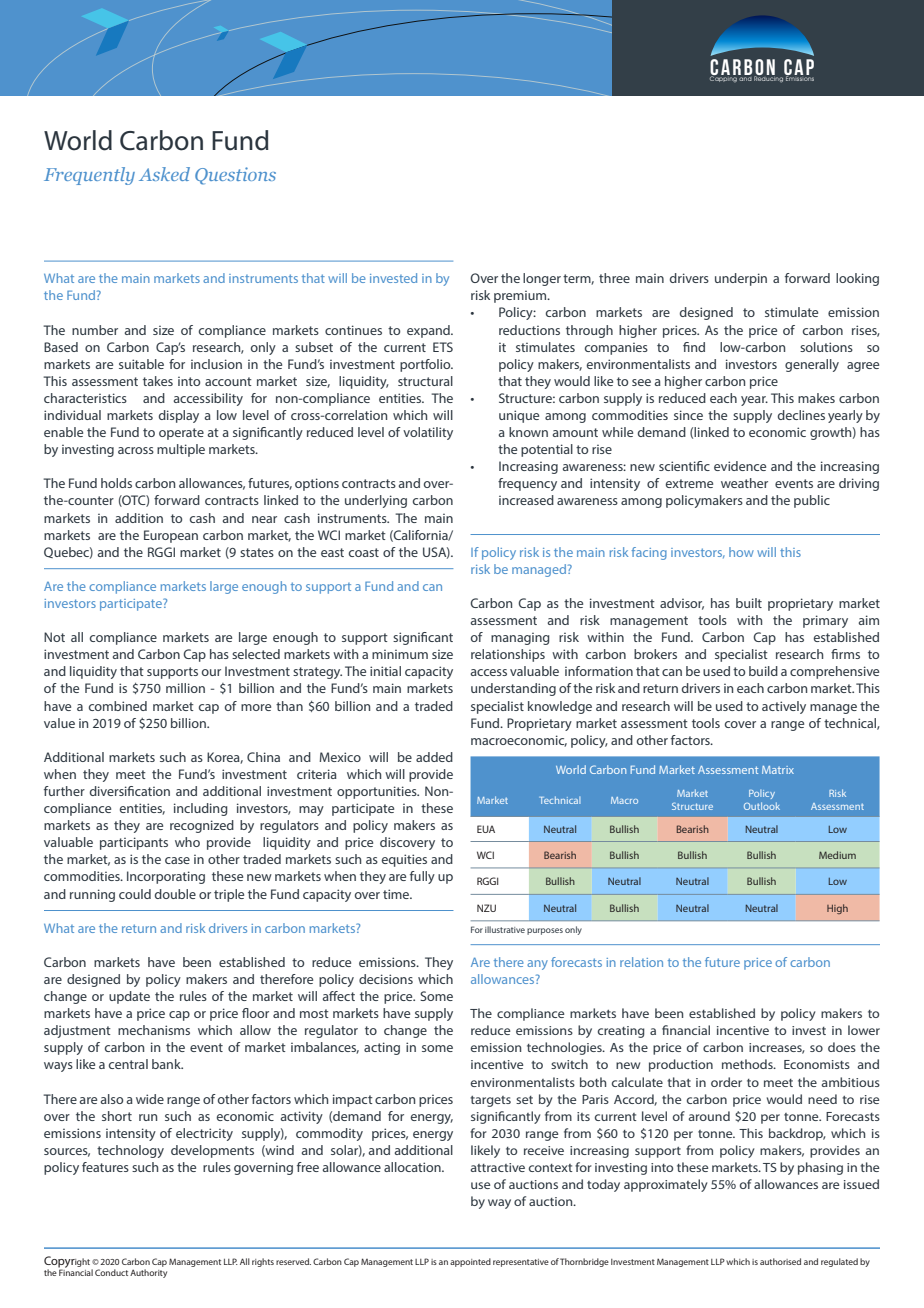 This screenshot has width=924, height=1308. What do you see at coordinates (744, 483) in the screenshot?
I see `weather` at bounding box center [744, 483].
